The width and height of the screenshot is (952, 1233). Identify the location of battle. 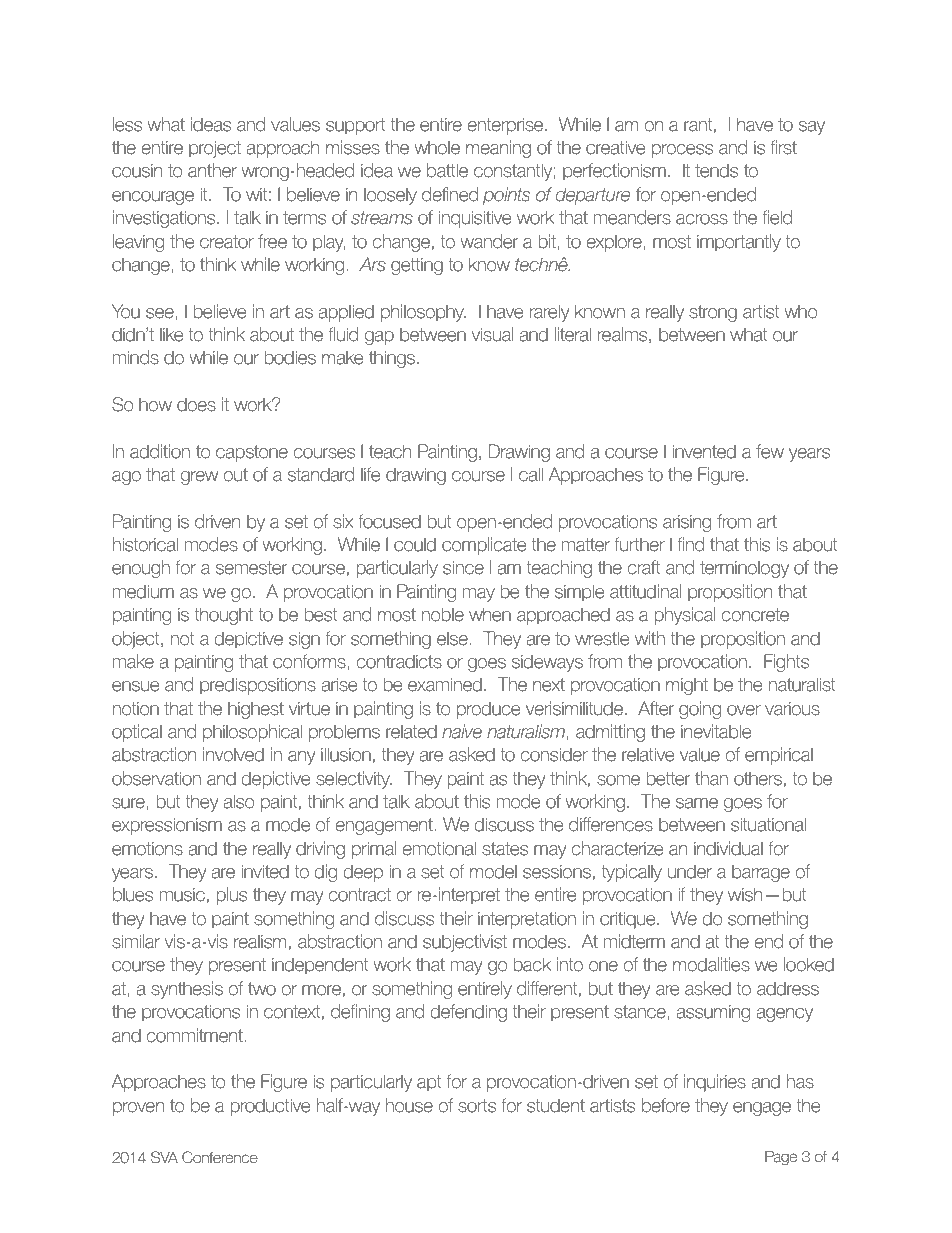
(447, 170).
